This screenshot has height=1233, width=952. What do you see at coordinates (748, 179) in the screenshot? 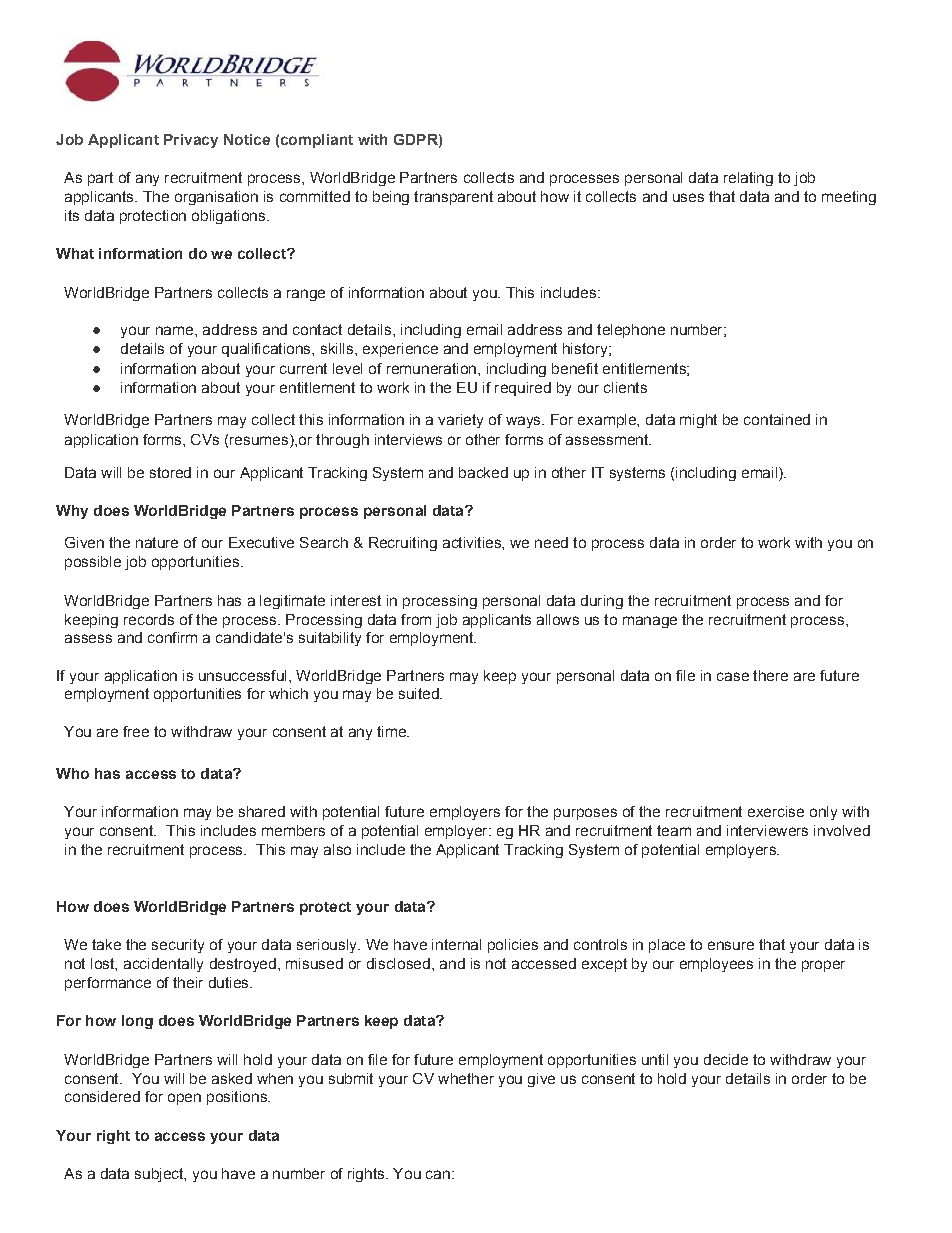
I see `relating` at bounding box center [748, 179].
